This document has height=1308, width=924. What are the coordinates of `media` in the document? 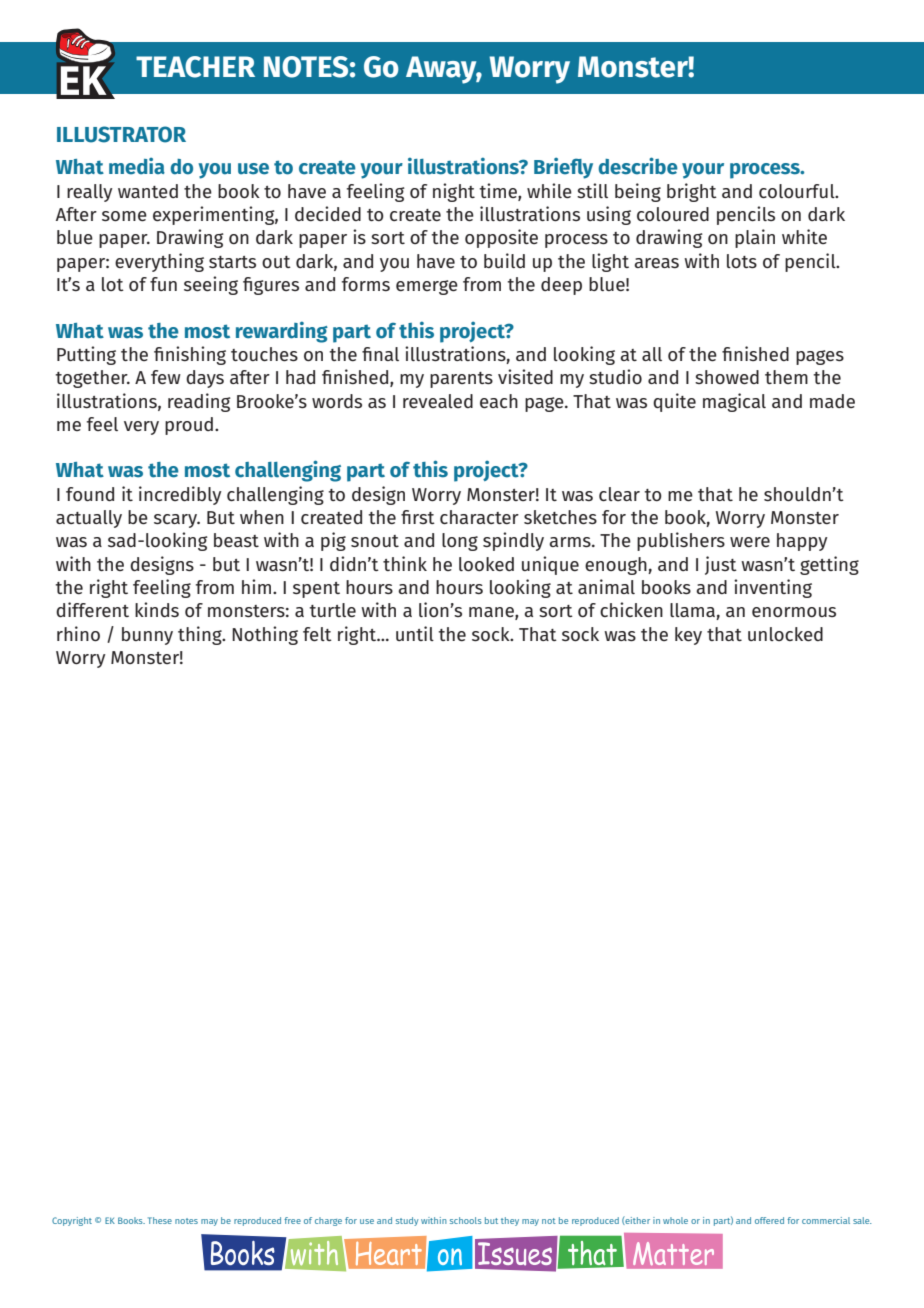 It's located at (137, 166).
